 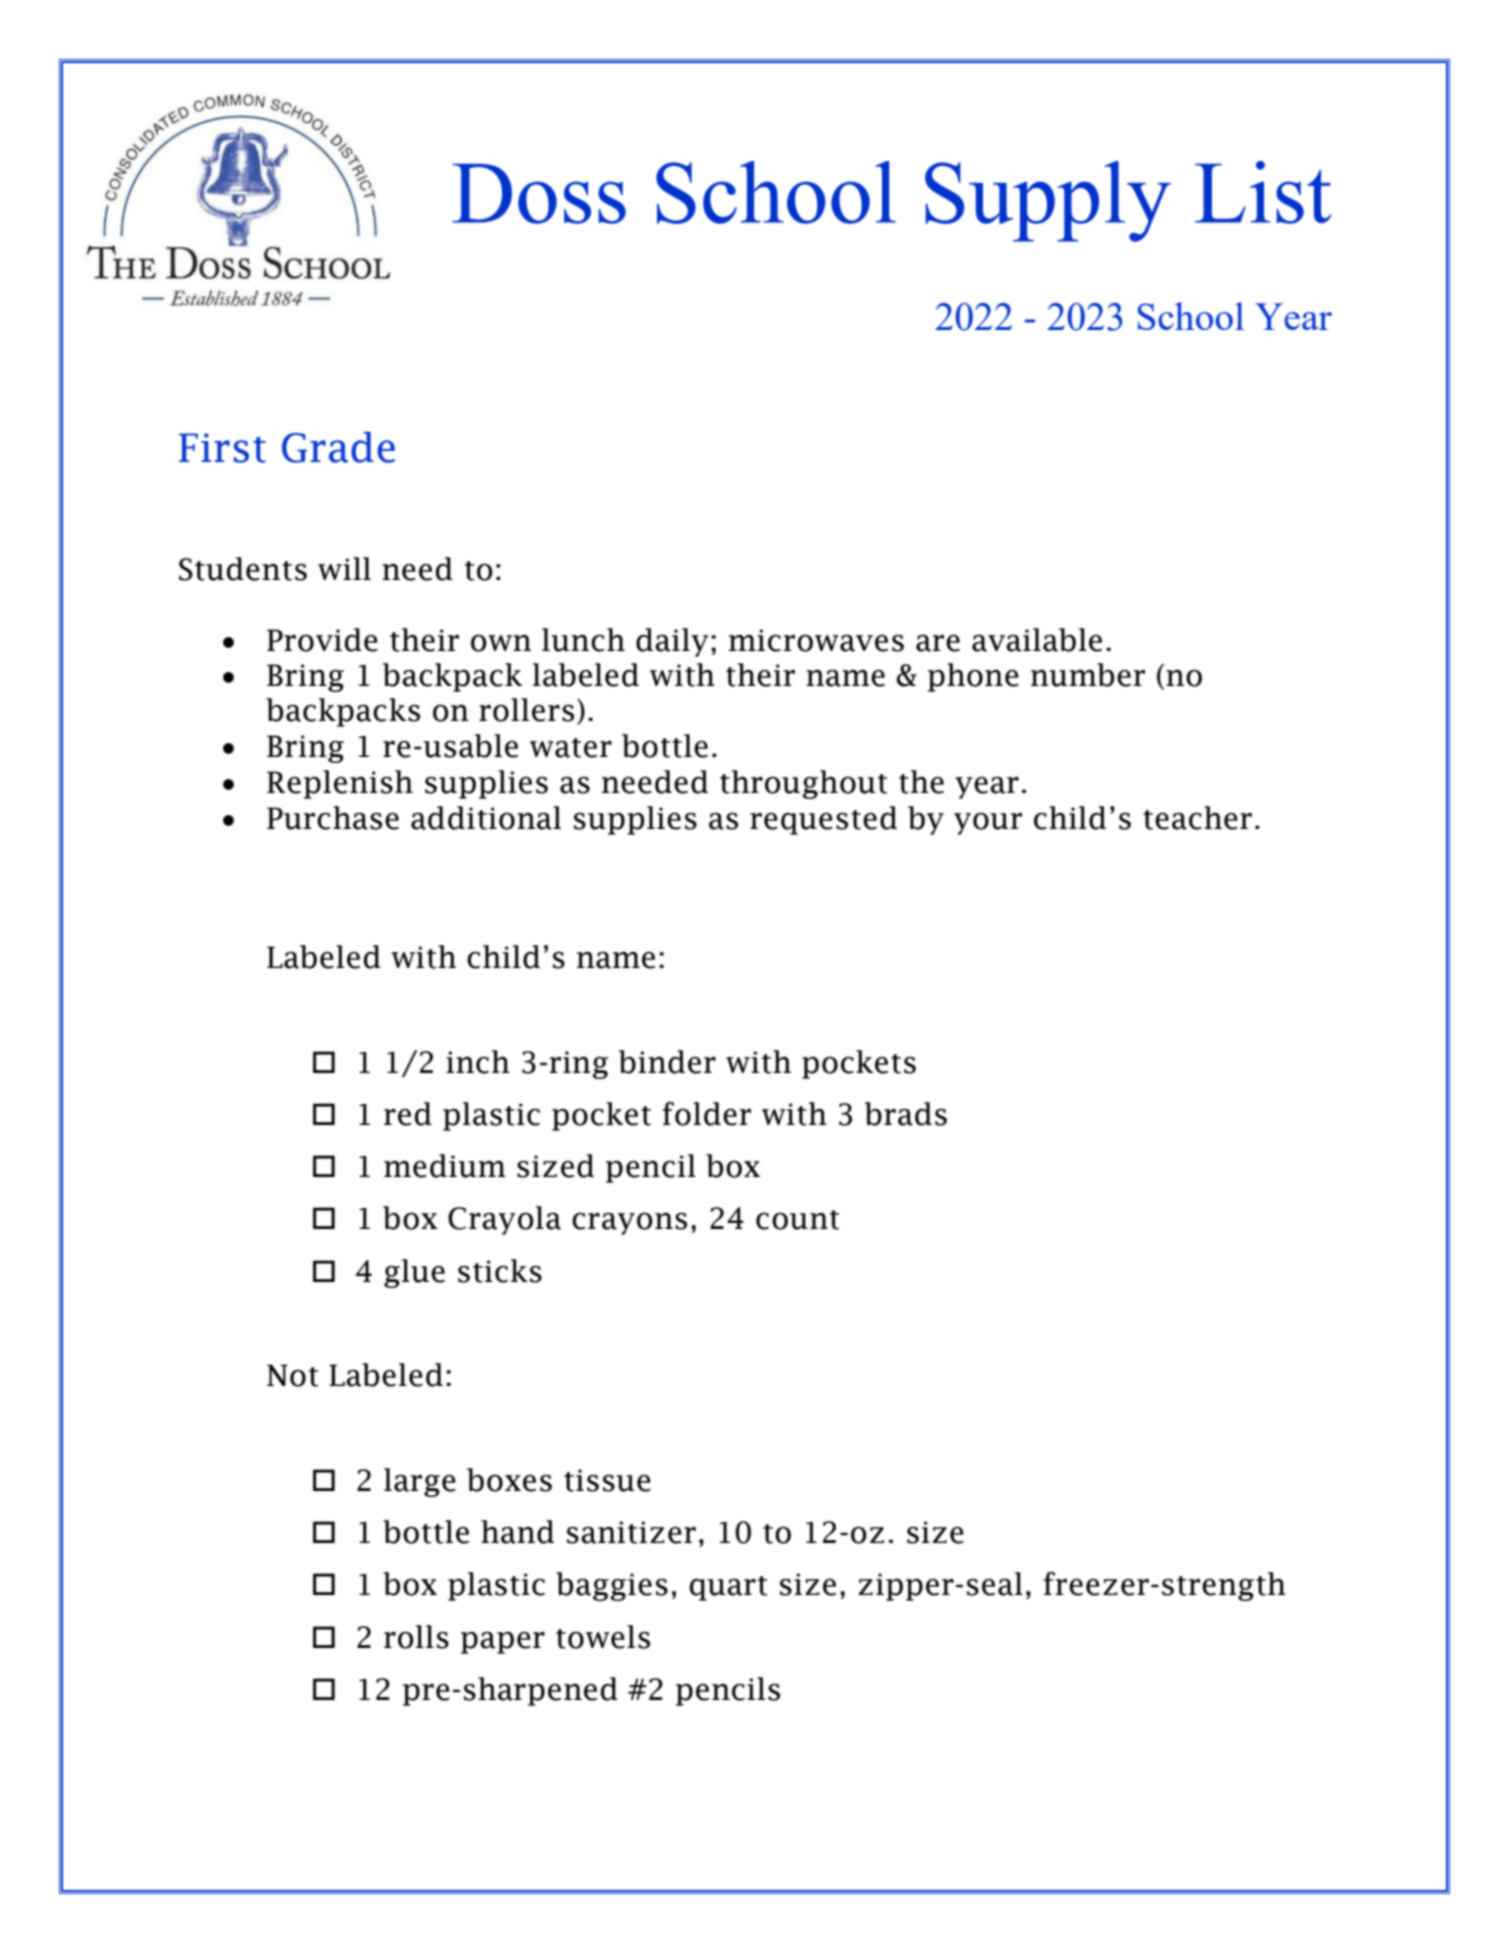 What do you see at coordinates (539, 194) in the screenshot?
I see `Doss` at bounding box center [539, 194].
